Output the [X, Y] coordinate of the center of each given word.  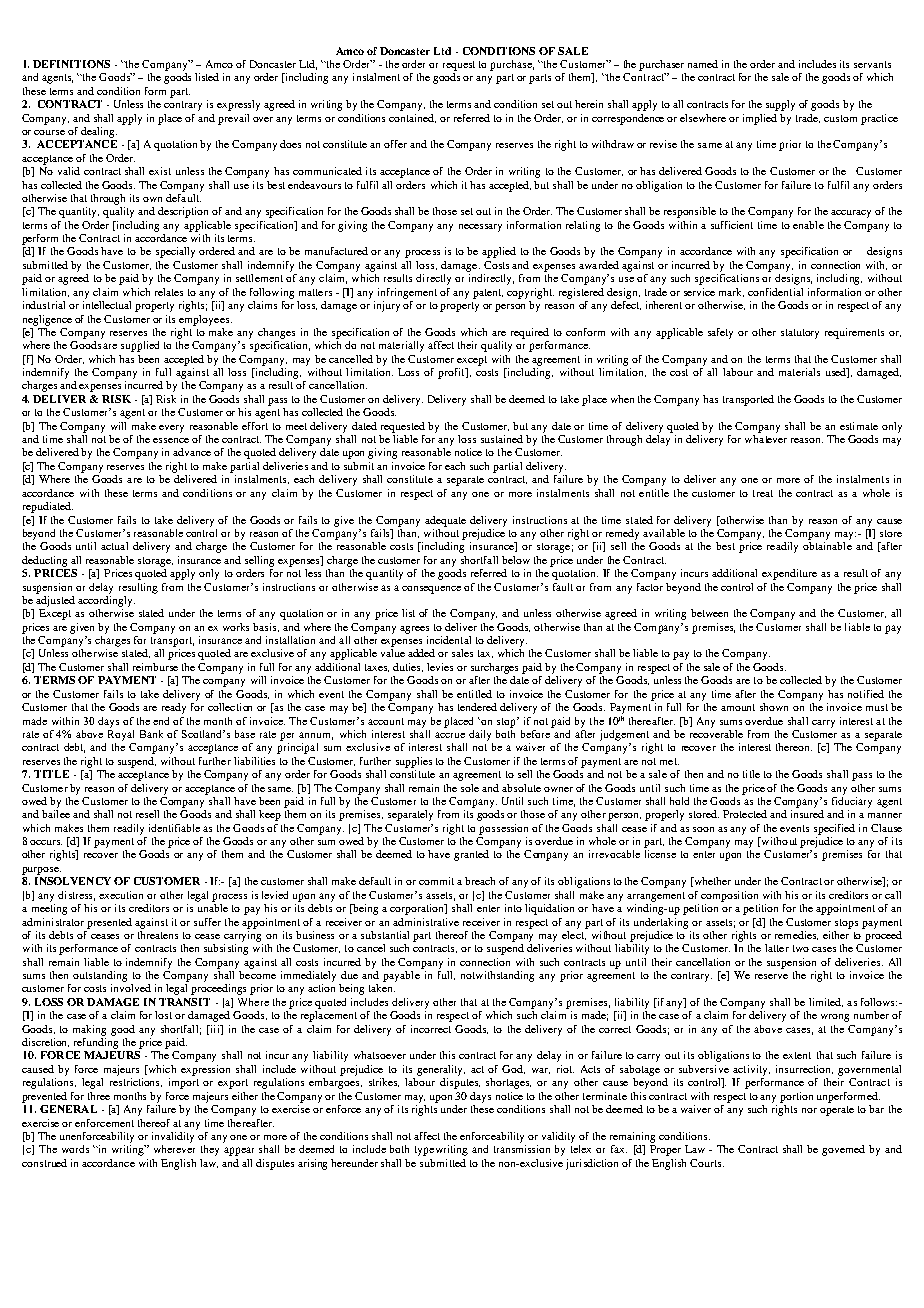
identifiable [174, 828]
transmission [522, 1149]
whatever [766, 439]
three [99, 1096]
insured [807, 814]
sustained [502, 439]
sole [470, 788]
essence [171, 440]
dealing [99, 132]
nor [809, 1110]
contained [412, 118]
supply [780, 105]
